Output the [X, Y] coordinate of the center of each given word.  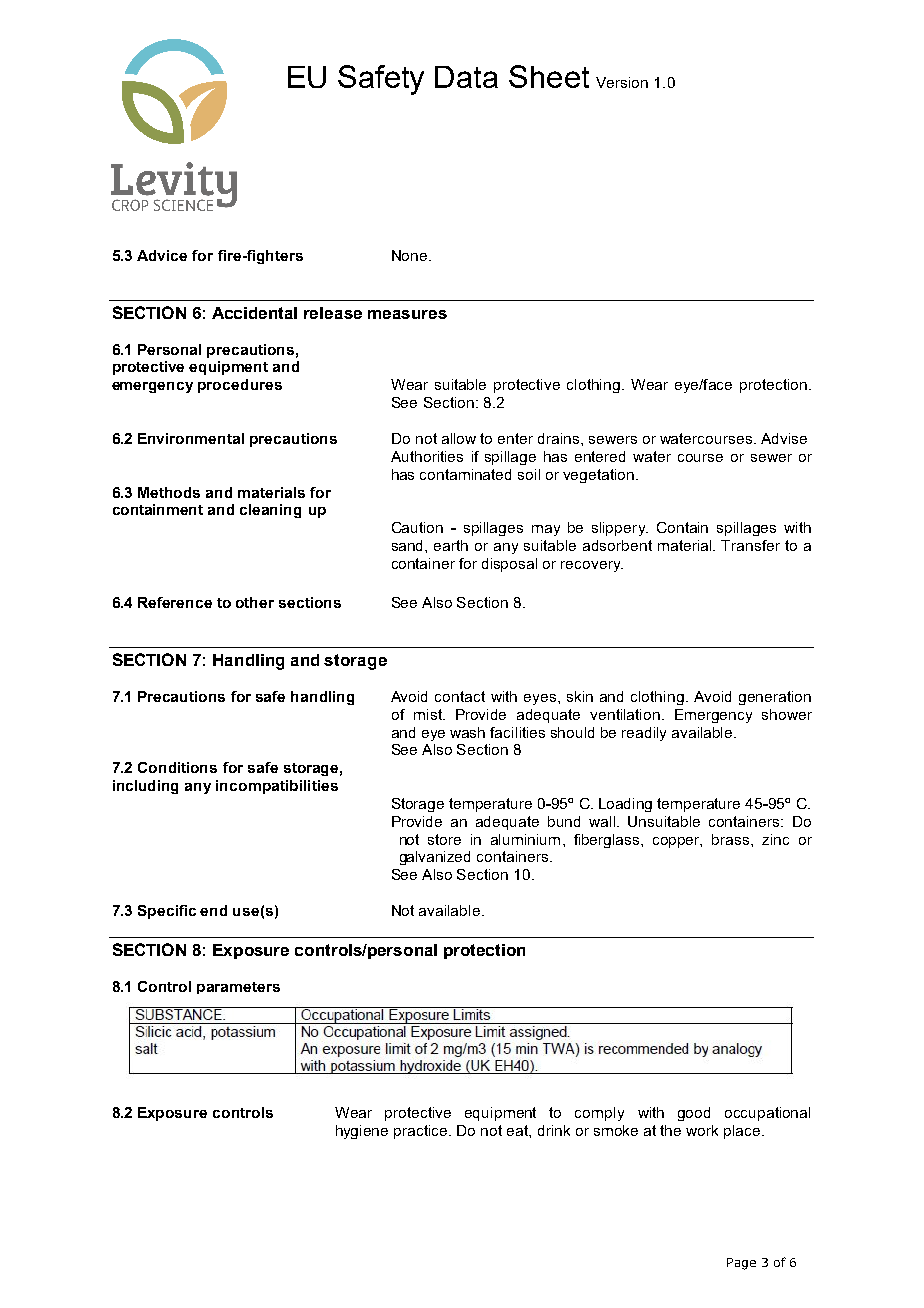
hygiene [362, 1132]
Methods [169, 492]
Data [466, 77]
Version [622, 82]
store [444, 839]
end [213, 910]
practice [422, 1132]
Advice [162, 255]
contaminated [465, 474]
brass [732, 839]
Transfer [750, 545]
